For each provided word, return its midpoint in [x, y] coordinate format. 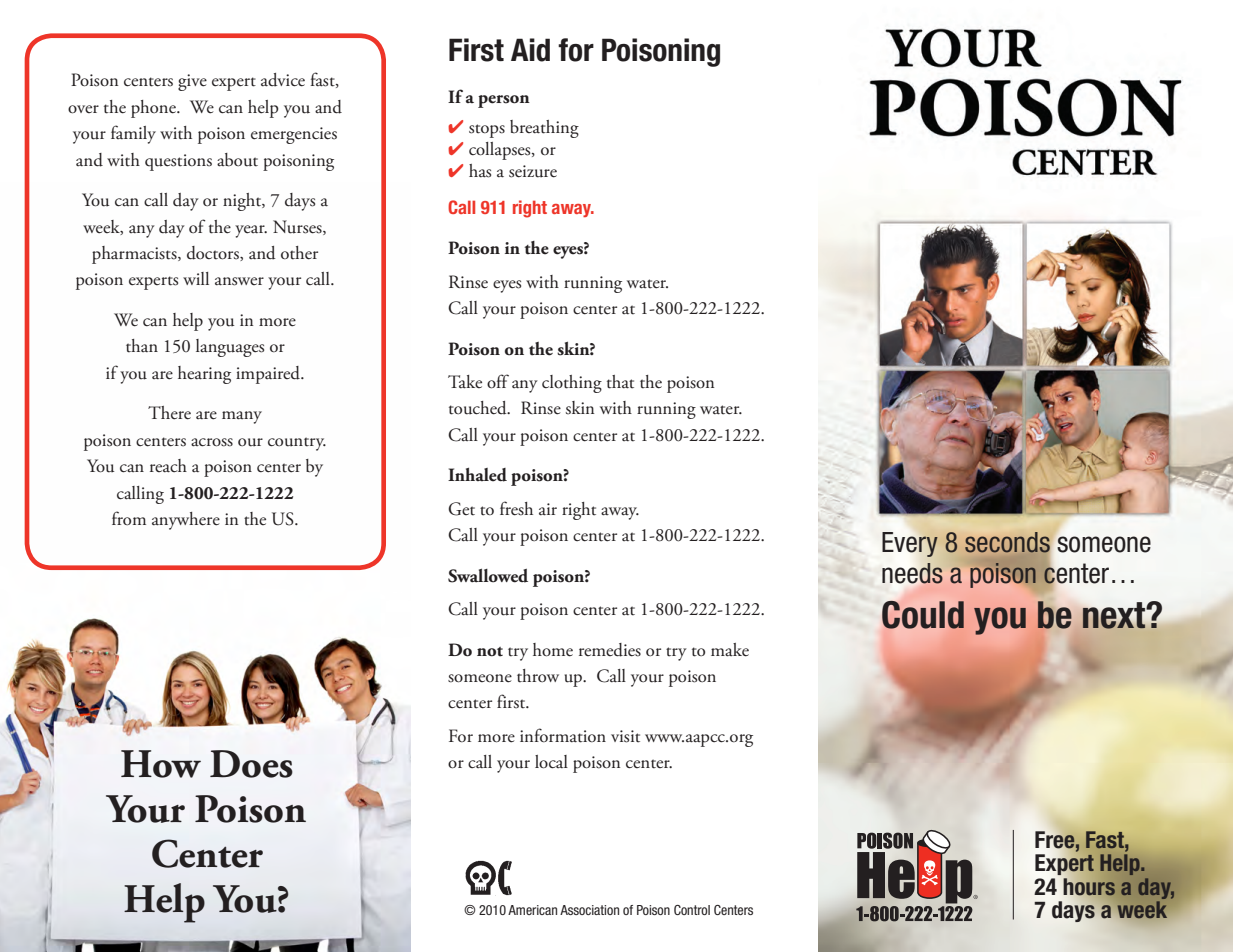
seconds [1007, 542]
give [192, 82]
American [532, 910]
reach [168, 466]
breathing [544, 129]
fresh [516, 508]
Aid [530, 50]
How [161, 764]
